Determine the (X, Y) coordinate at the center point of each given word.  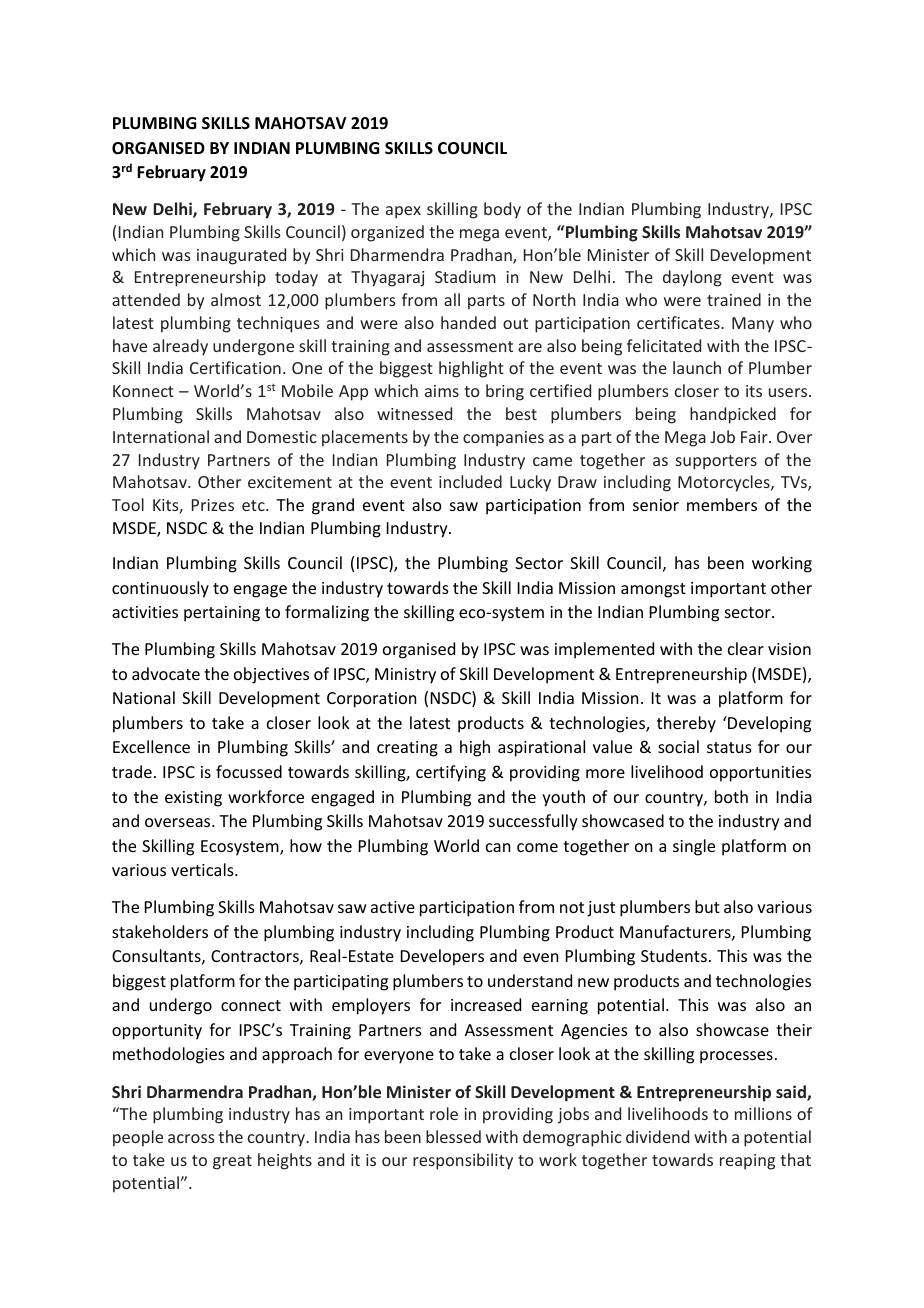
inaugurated (241, 256)
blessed (453, 1136)
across (191, 1138)
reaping (747, 1162)
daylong (692, 278)
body (502, 210)
